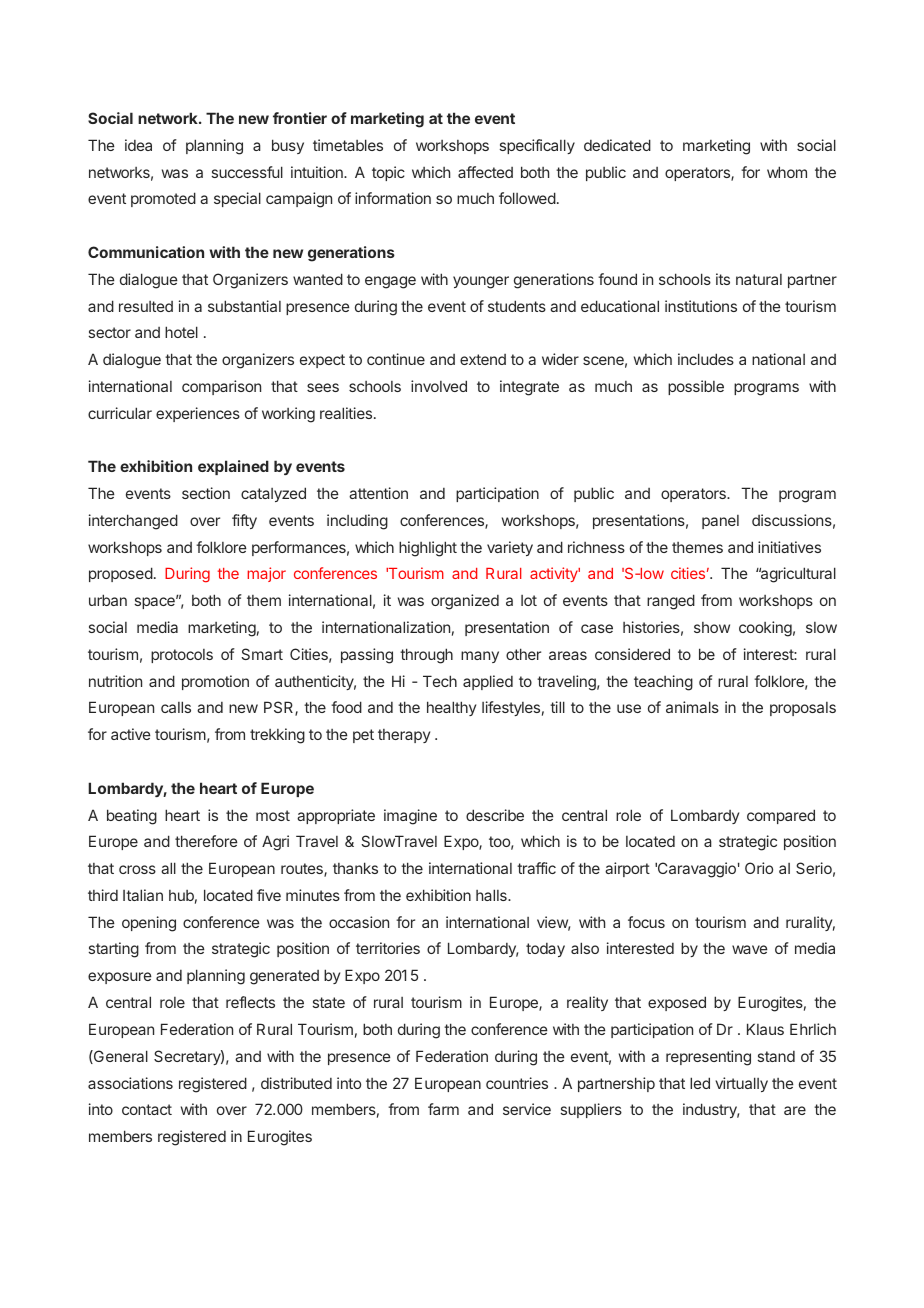  What do you see at coordinates (750, 949) in the page?
I see `wave` at bounding box center [750, 949].
